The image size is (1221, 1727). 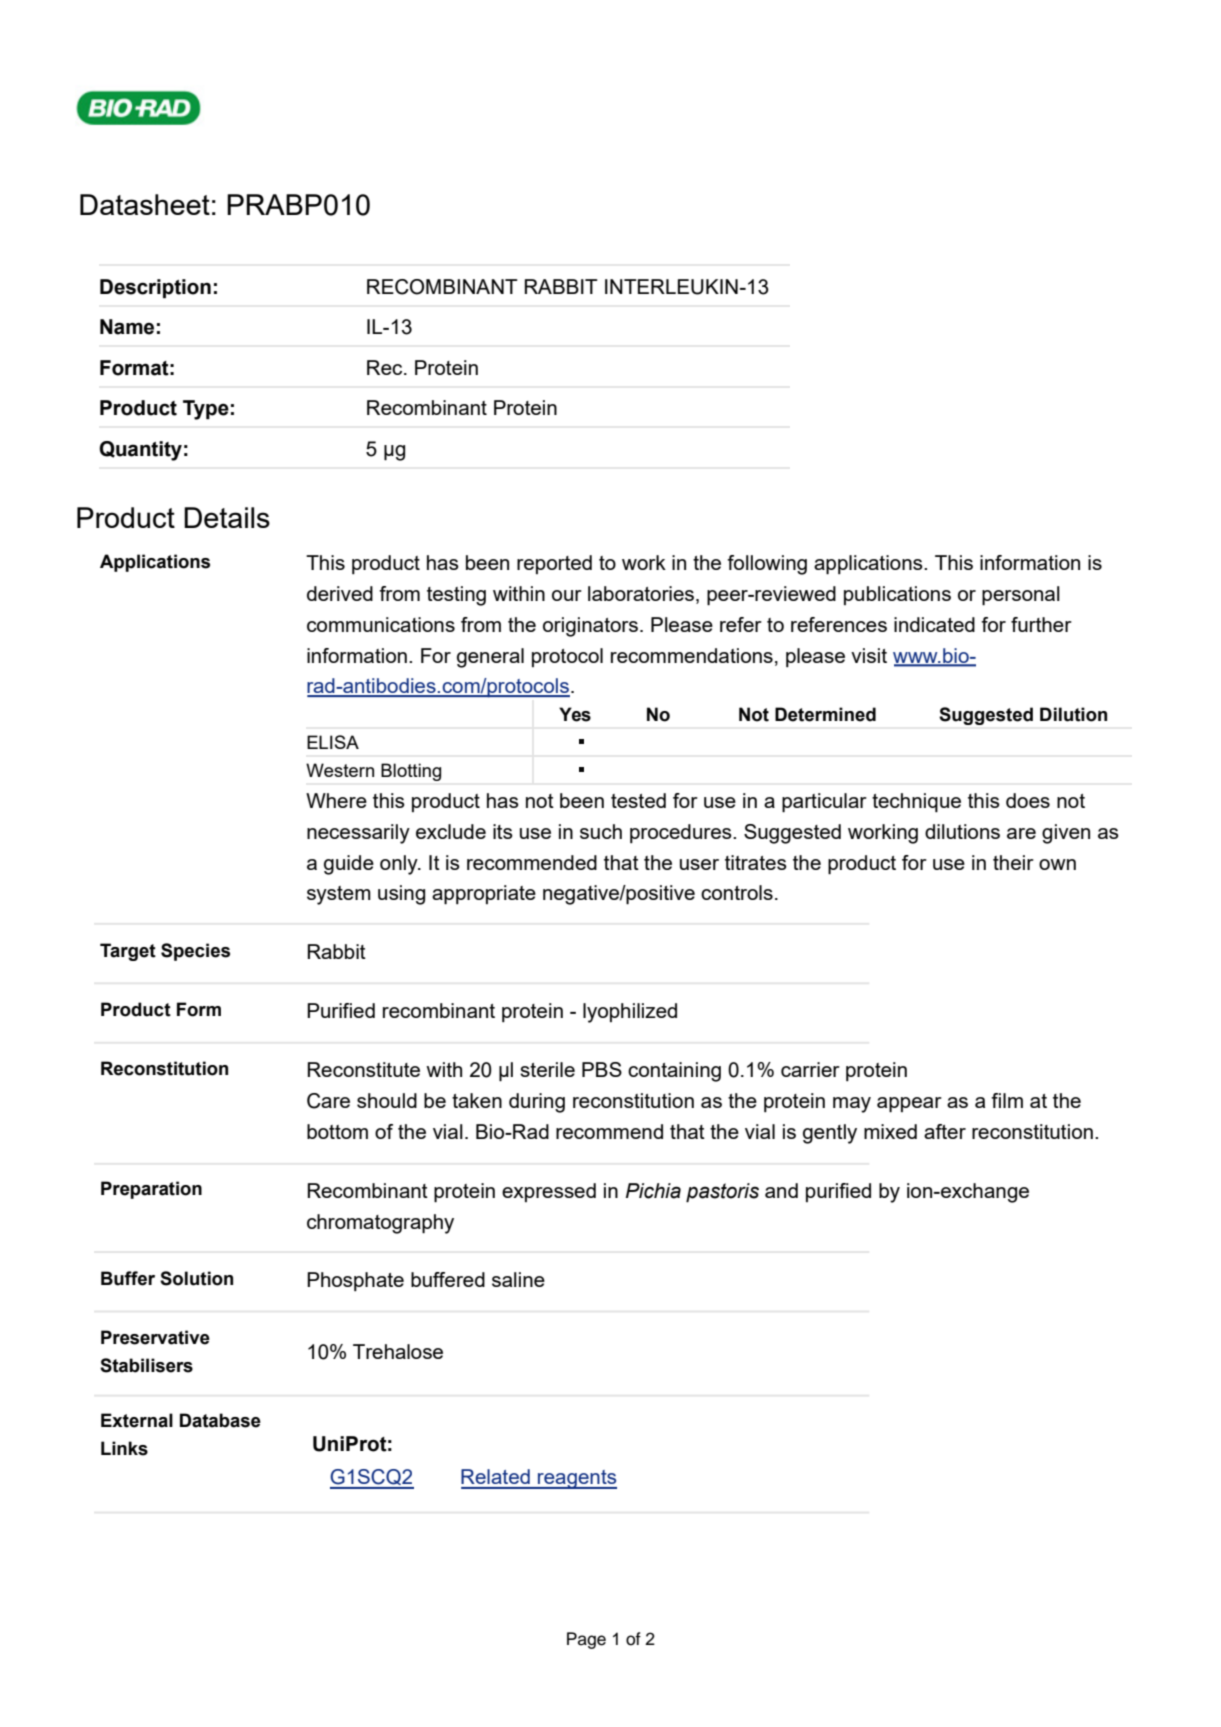 I want to click on following, so click(x=767, y=565).
